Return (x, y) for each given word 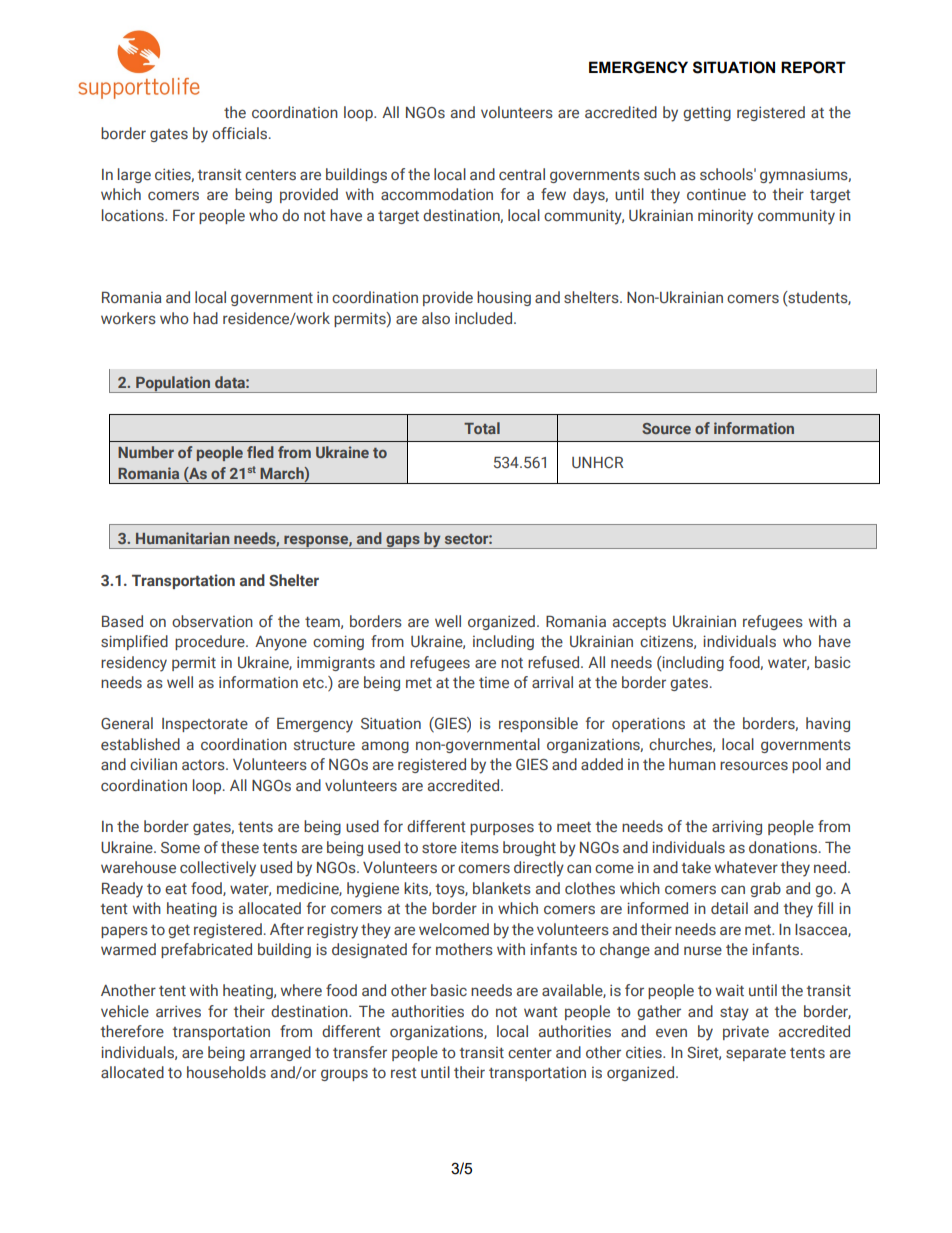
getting (707, 113)
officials (241, 133)
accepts (639, 623)
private (746, 1033)
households (226, 1072)
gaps (403, 542)
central (522, 174)
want (541, 1012)
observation (212, 621)
